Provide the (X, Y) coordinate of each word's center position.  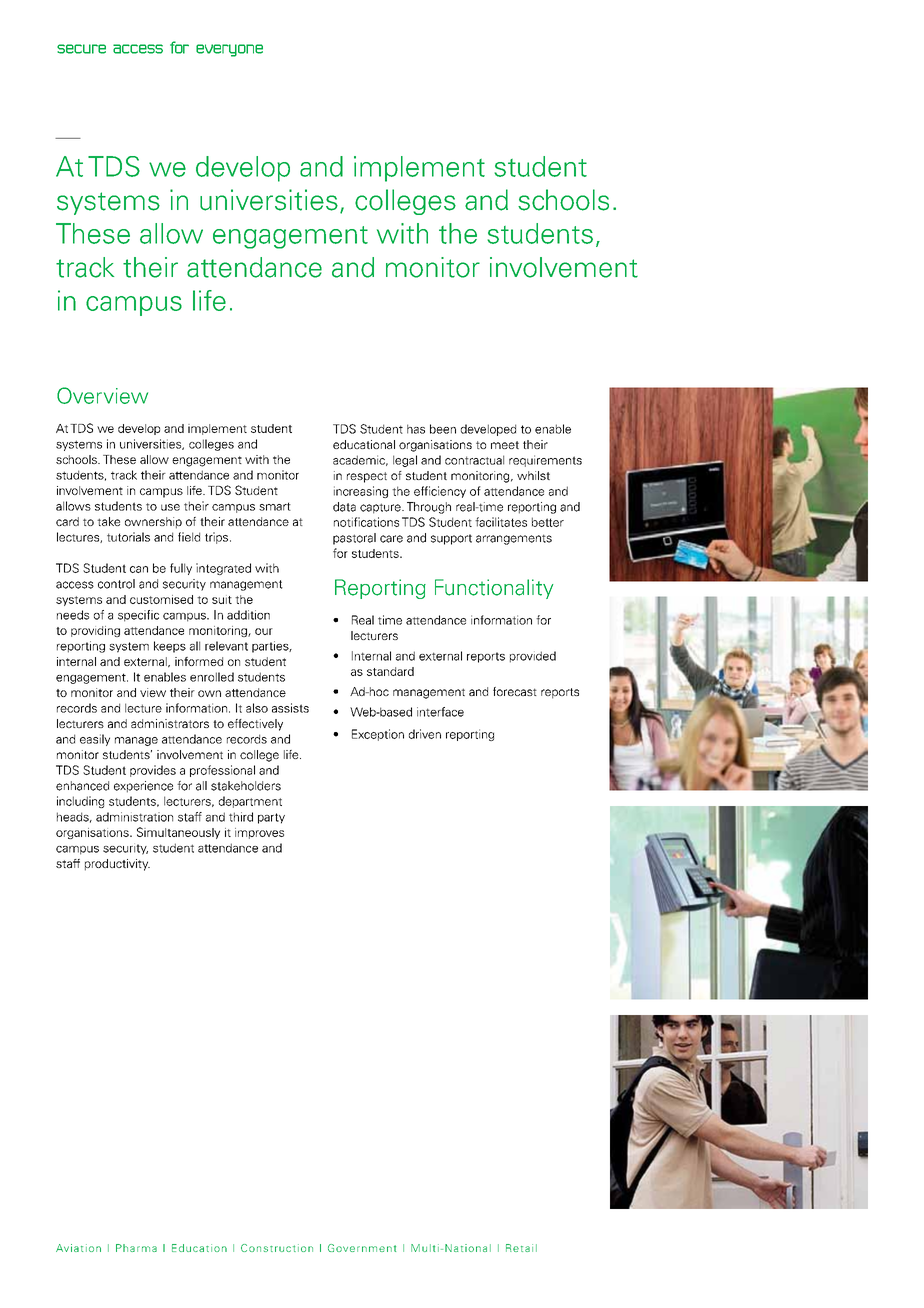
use (170, 507)
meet (505, 445)
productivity (117, 865)
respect (367, 477)
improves (259, 833)
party (271, 818)
